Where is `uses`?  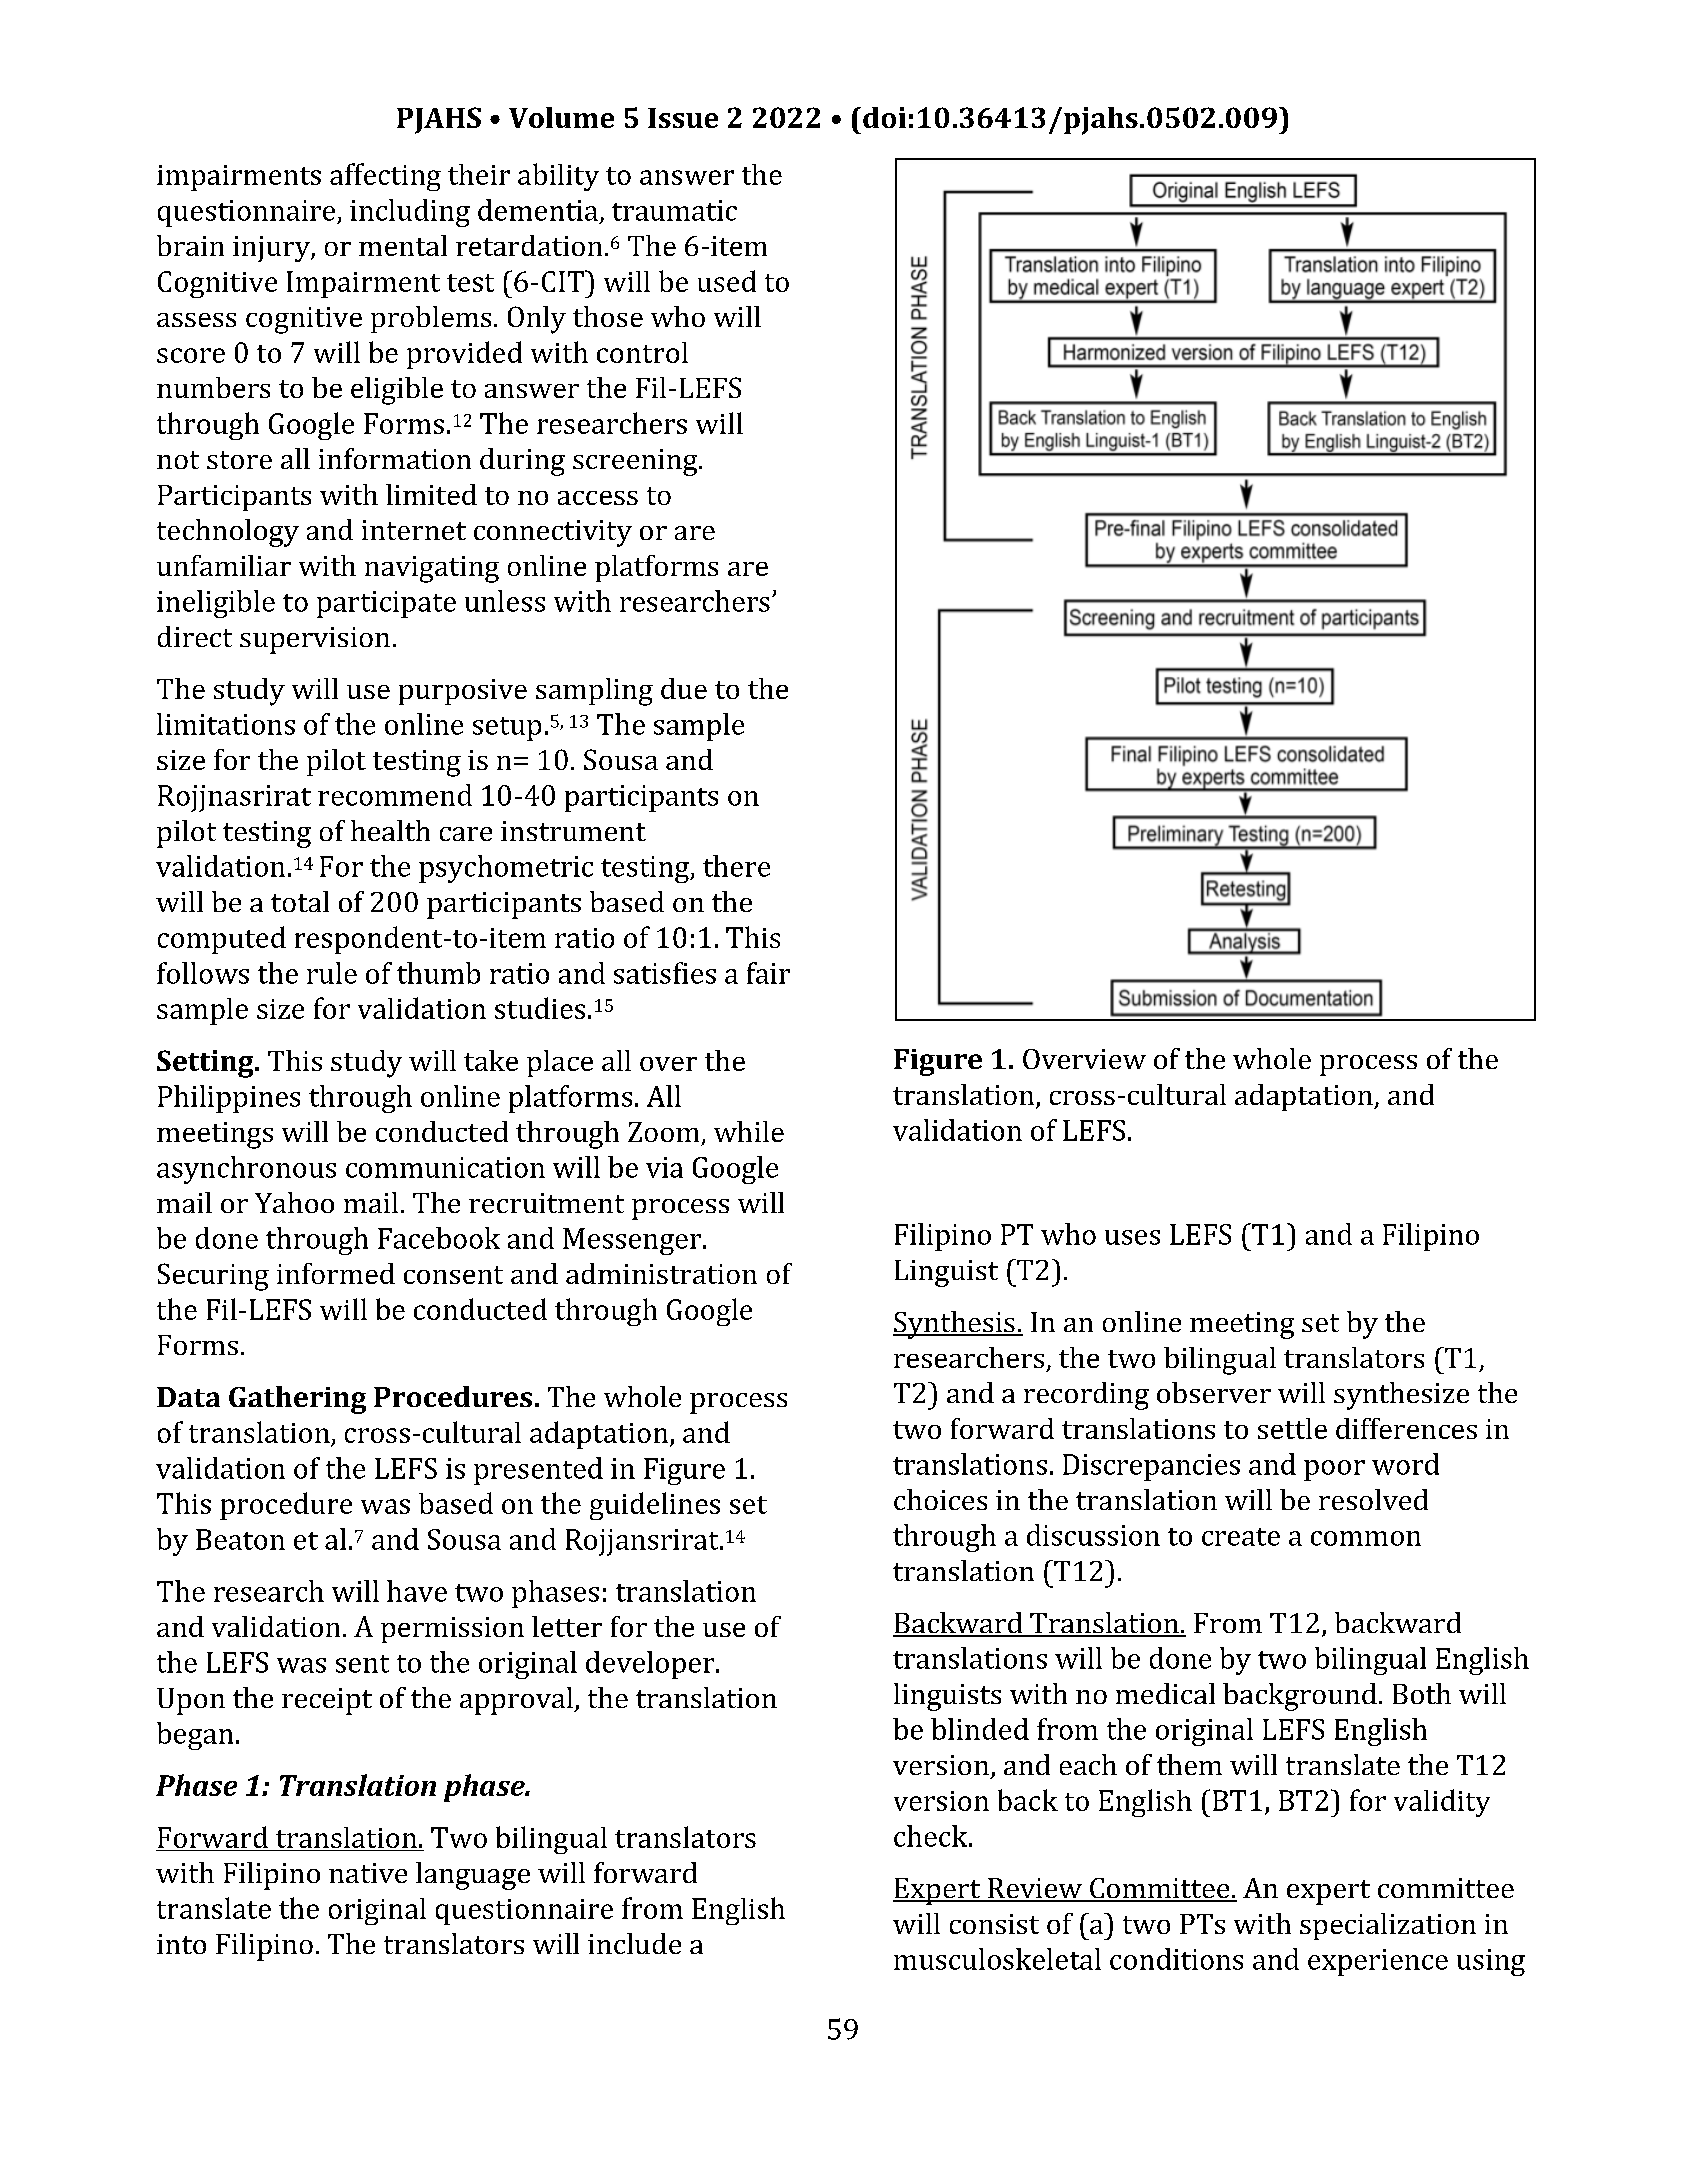
uses is located at coordinates (1132, 1237).
